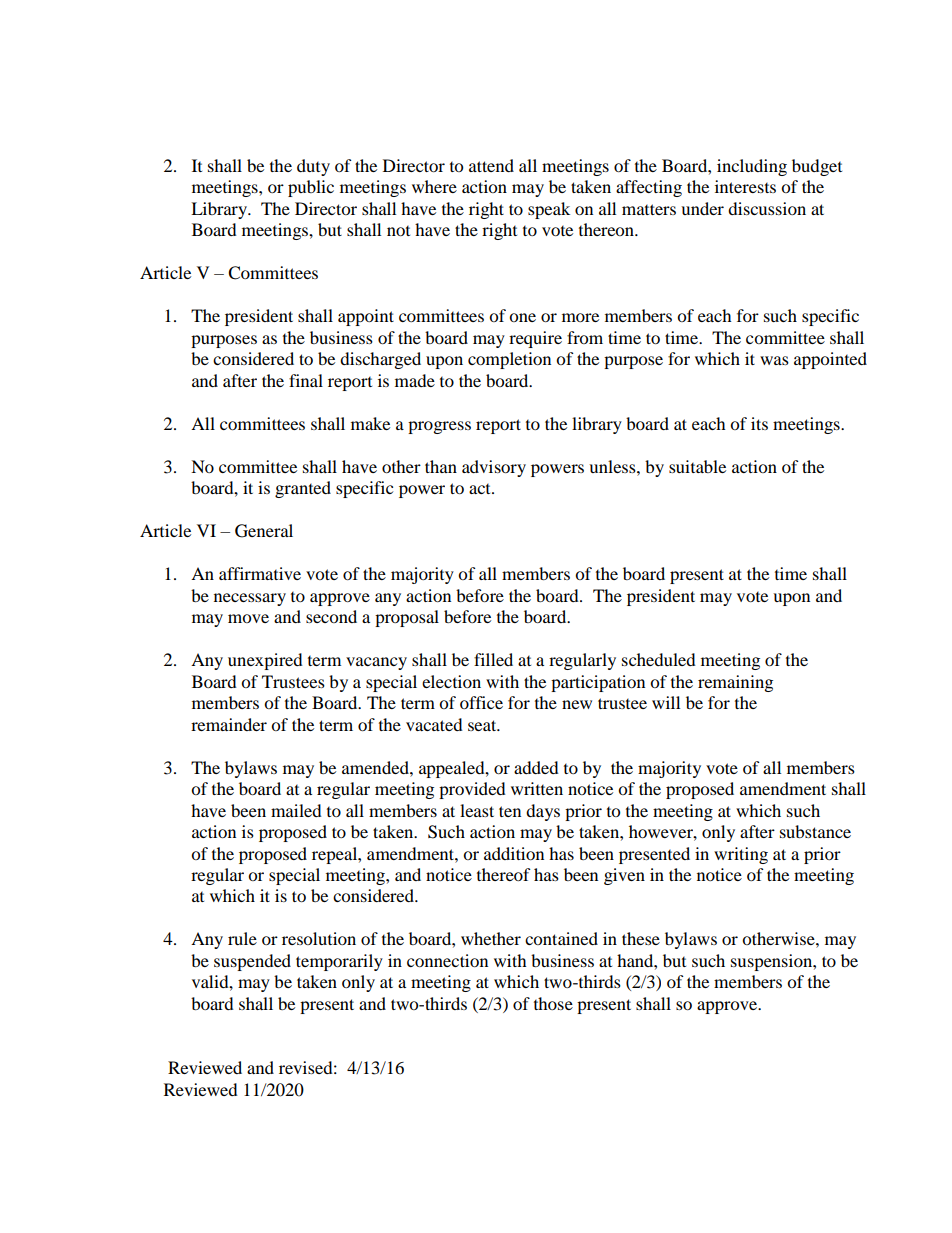  Describe the element at coordinates (494, 468) in the screenshot. I see `advisory` at that location.
